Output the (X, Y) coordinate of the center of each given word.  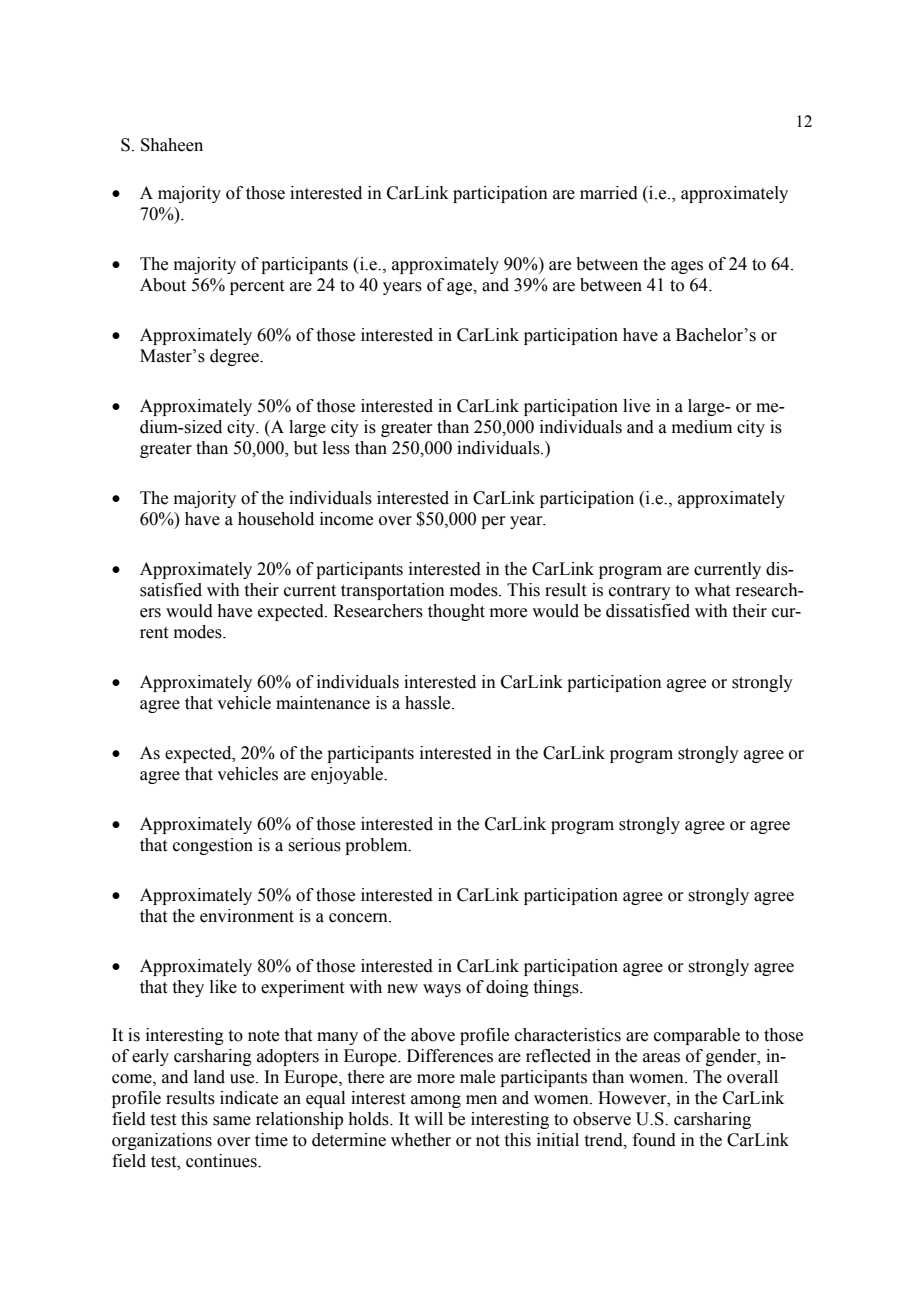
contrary (640, 592)
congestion (213, 846)
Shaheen (172, 145)
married (609, 193)
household (276, 519)
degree (235, 357)
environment (247, 916)
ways (442, 990)
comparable (697, 1036)
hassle (429, 703)
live (636, 406)
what (712, 590)
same (232, 1121)
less (336, 448)
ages (687, 267)
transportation (393, 591)
